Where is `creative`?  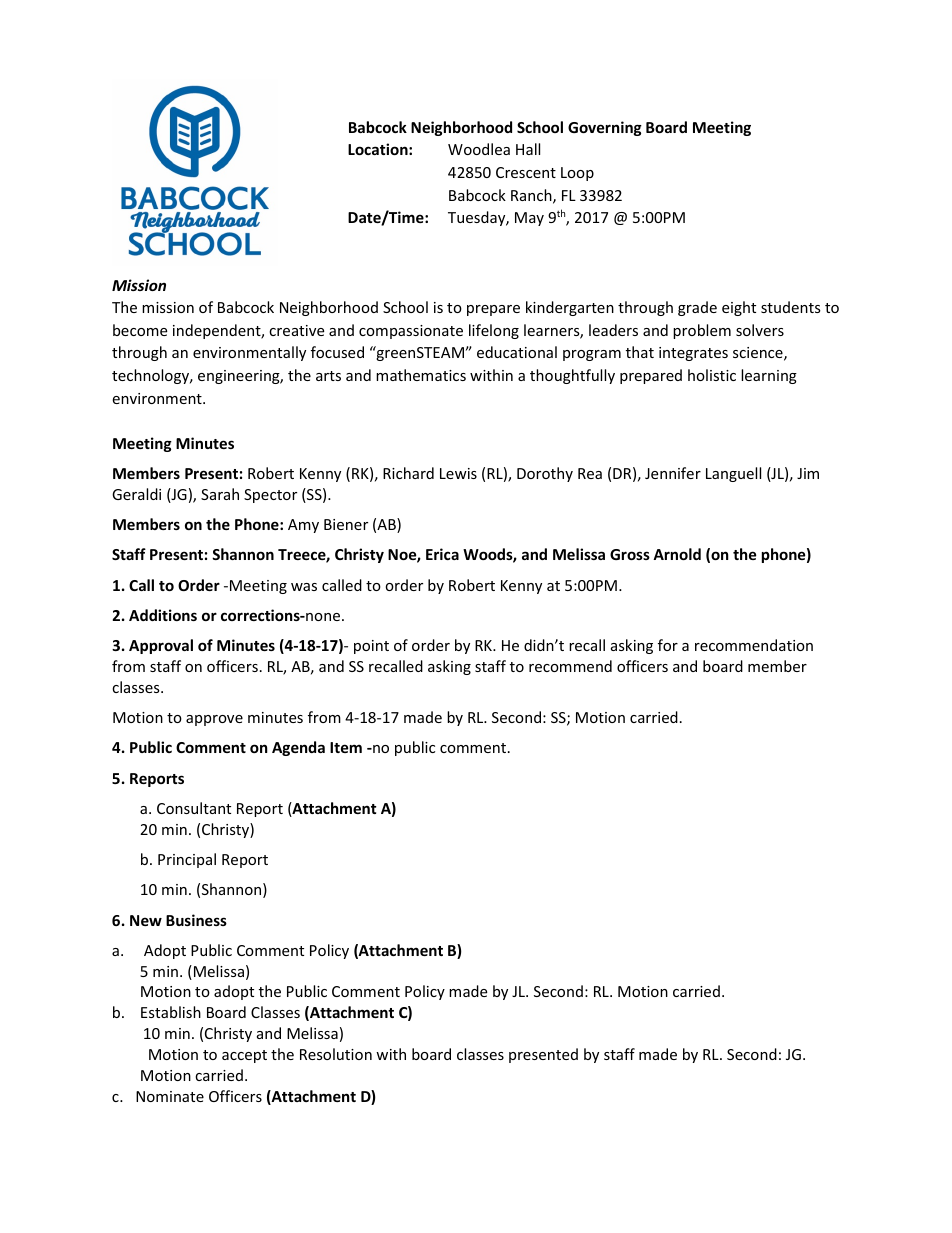 creative is located at coordinates (296, 330).
